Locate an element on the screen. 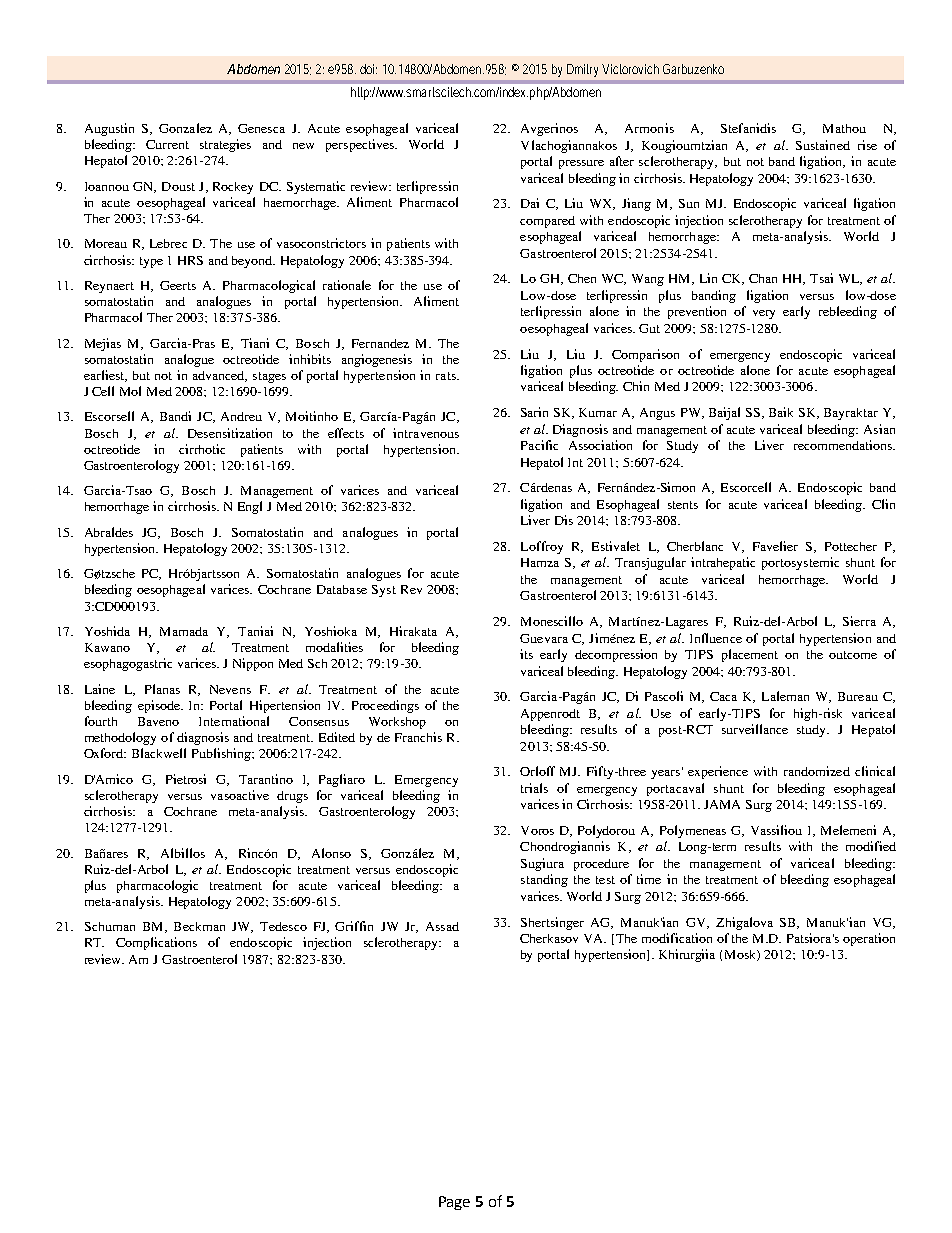  Pacific is located at coordinates (539, 445).
